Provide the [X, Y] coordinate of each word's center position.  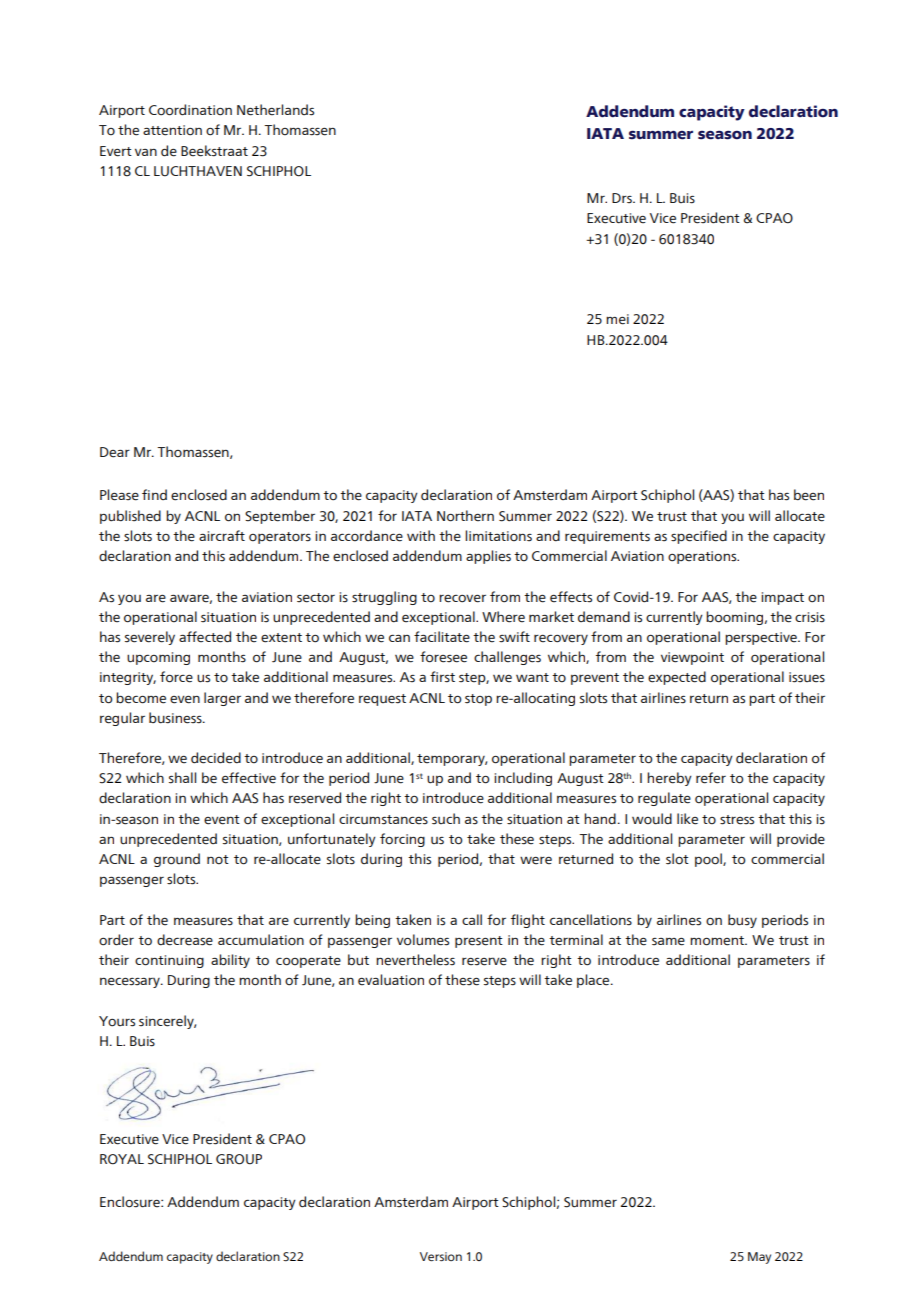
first [442, 677]
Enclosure [131, 1202]
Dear [115, 452]
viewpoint [692, 658]
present [479, 942]
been [809, 495]
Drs [623, 198]
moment [718, 941]
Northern [465, 516]
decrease [185, 940]
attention [172, 130]
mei [617, 319]
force [176, 677]
